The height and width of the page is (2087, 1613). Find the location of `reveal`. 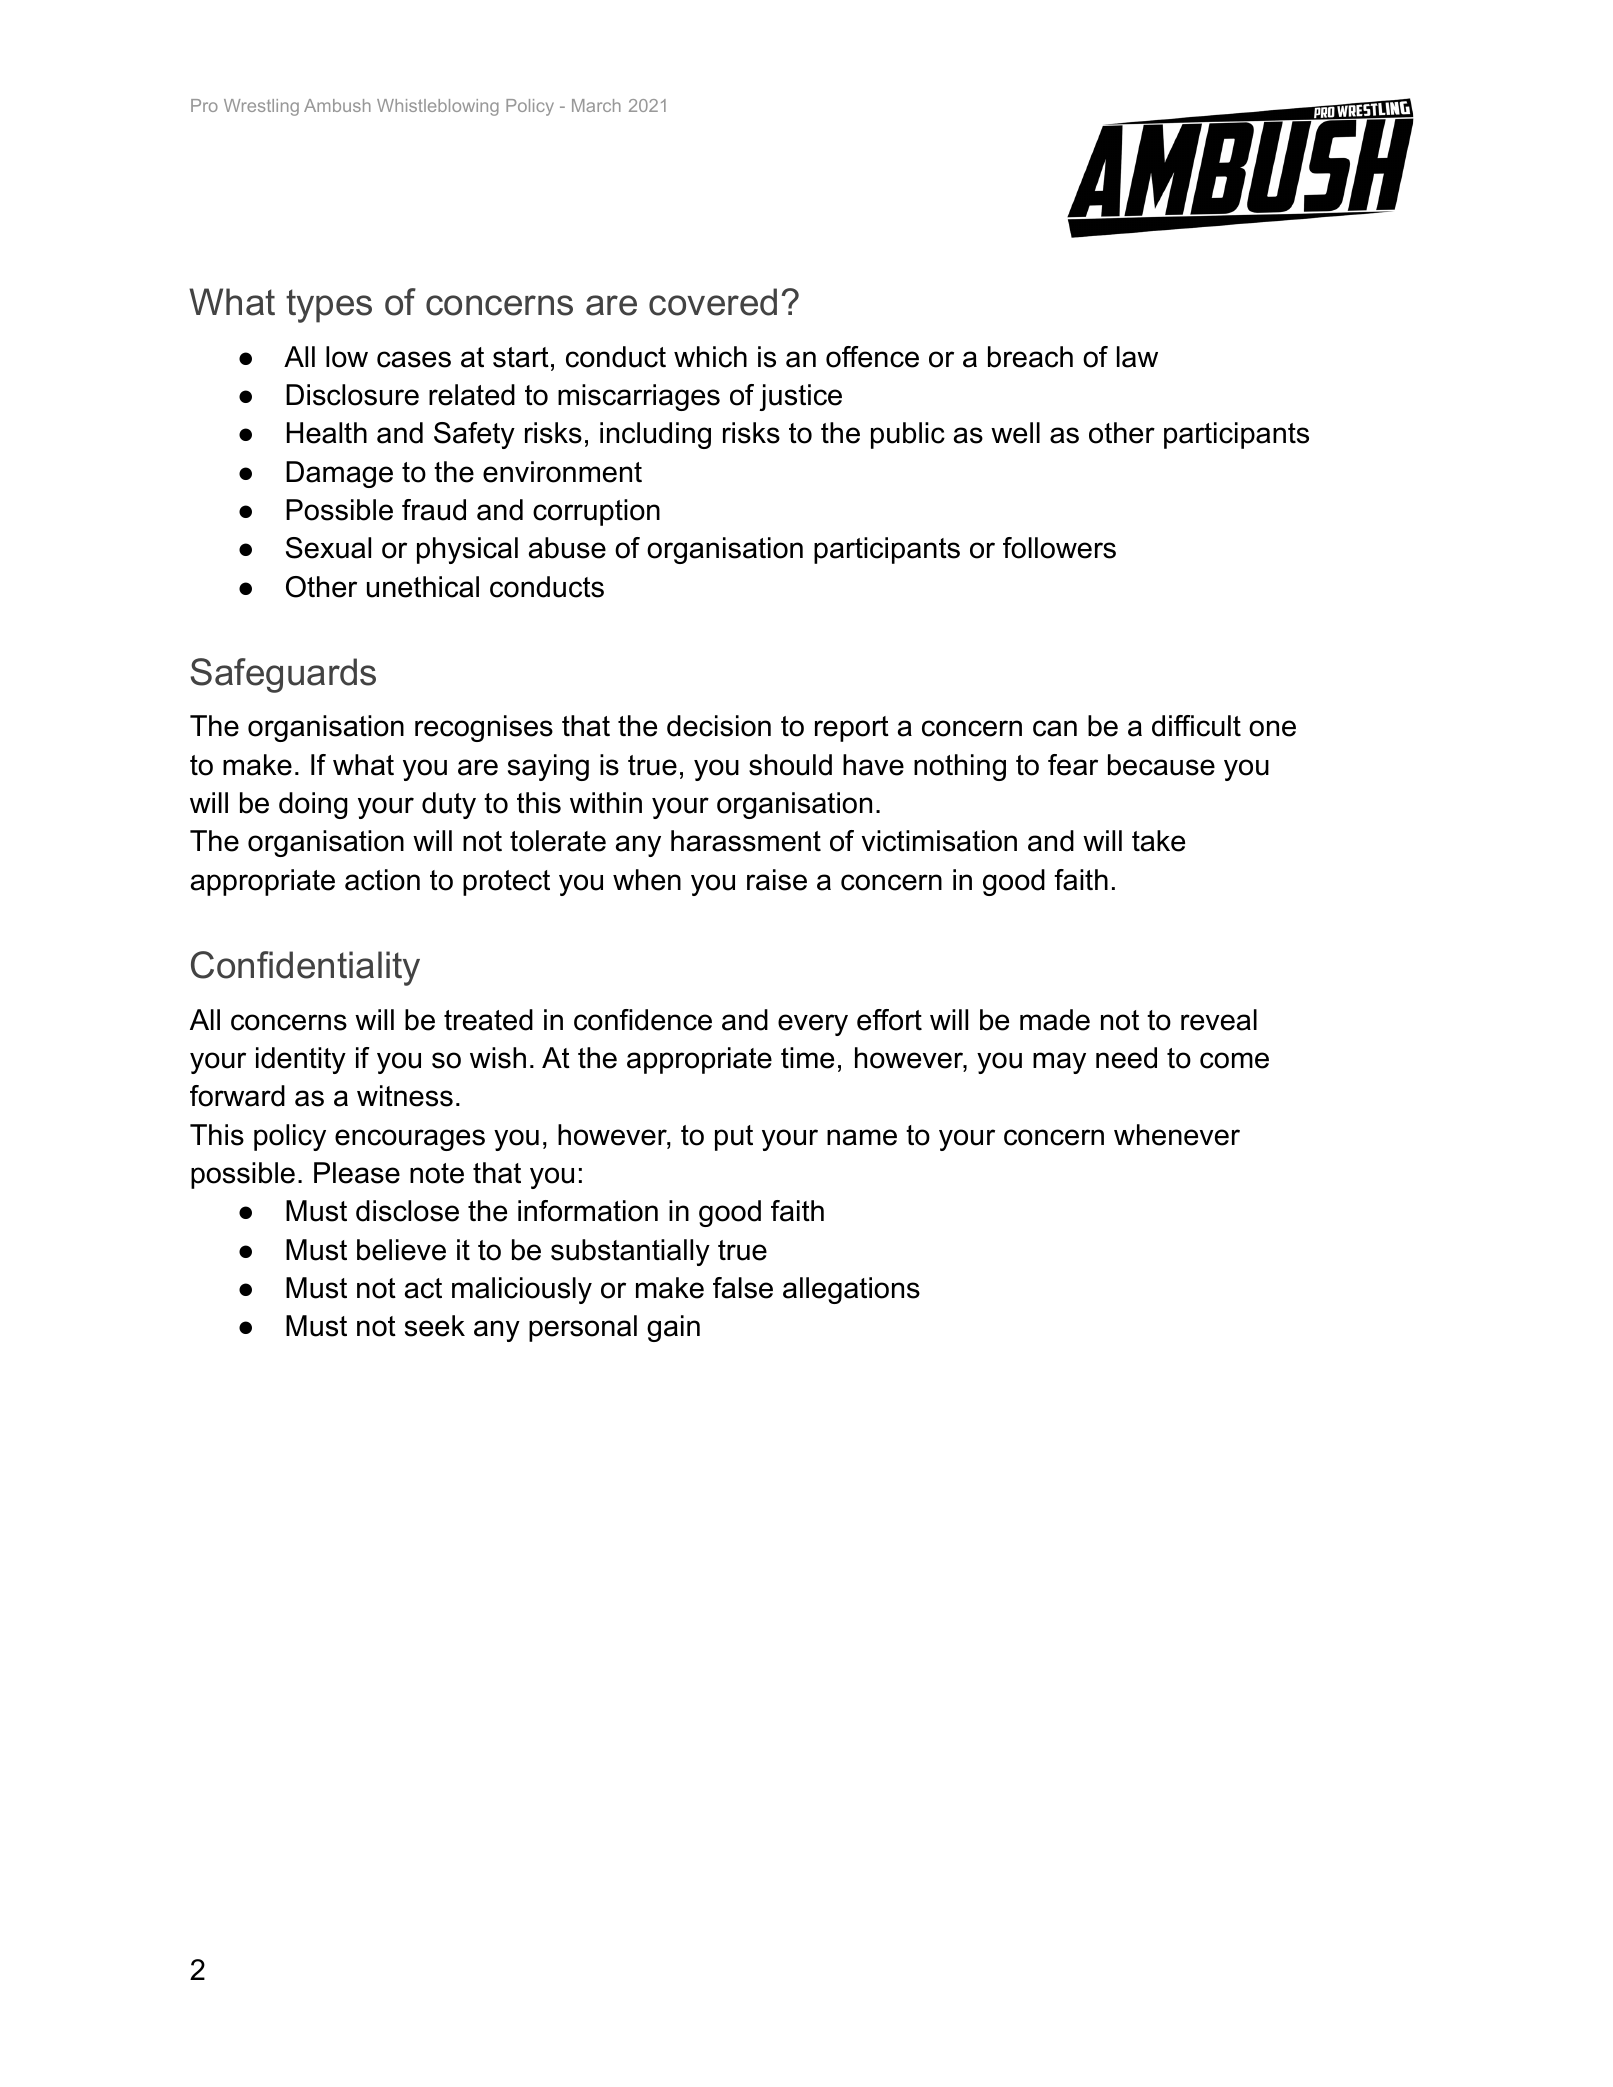

reveal is located at coordinates (1219, 1020).
